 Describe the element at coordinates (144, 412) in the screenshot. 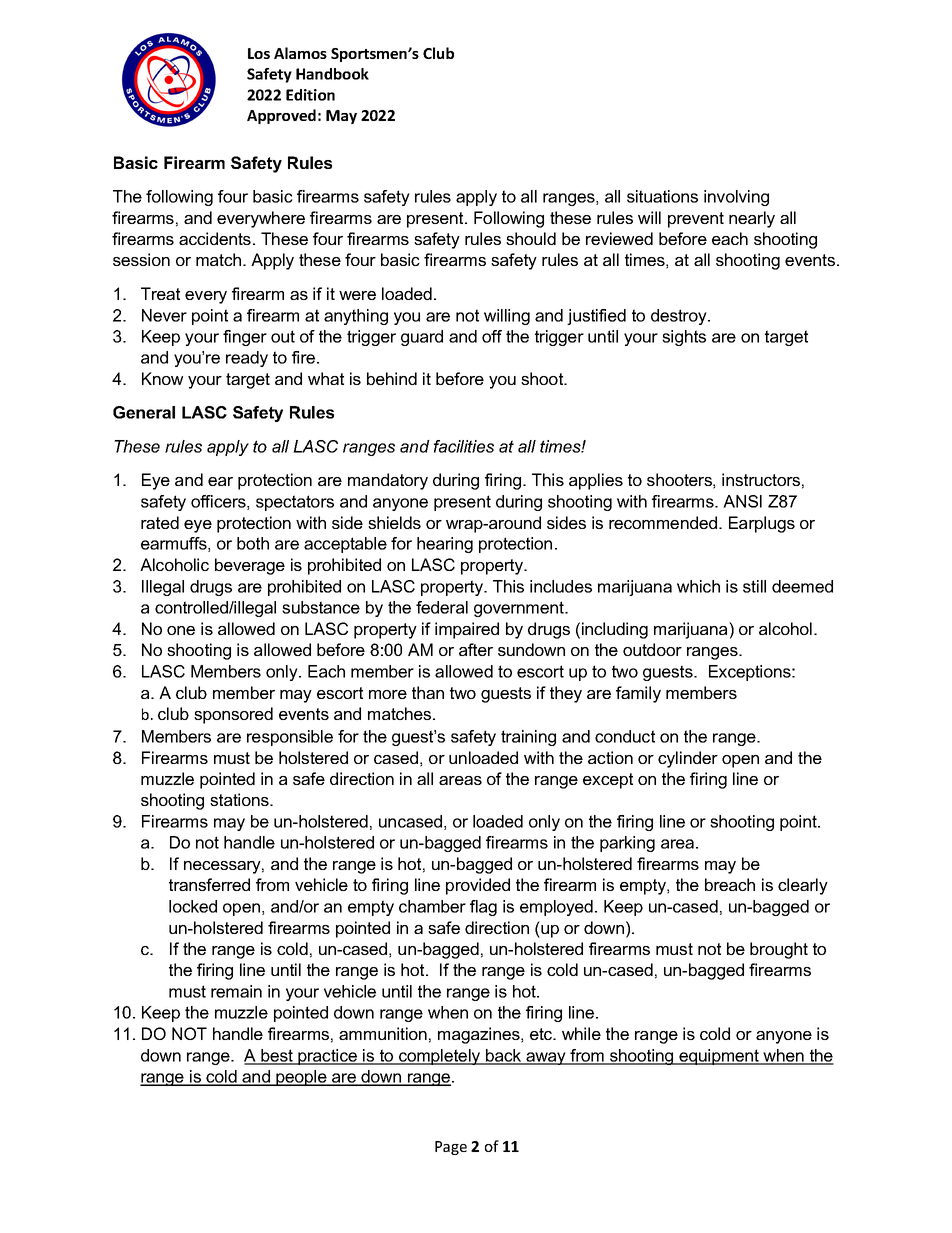

I see `General` at that location.
